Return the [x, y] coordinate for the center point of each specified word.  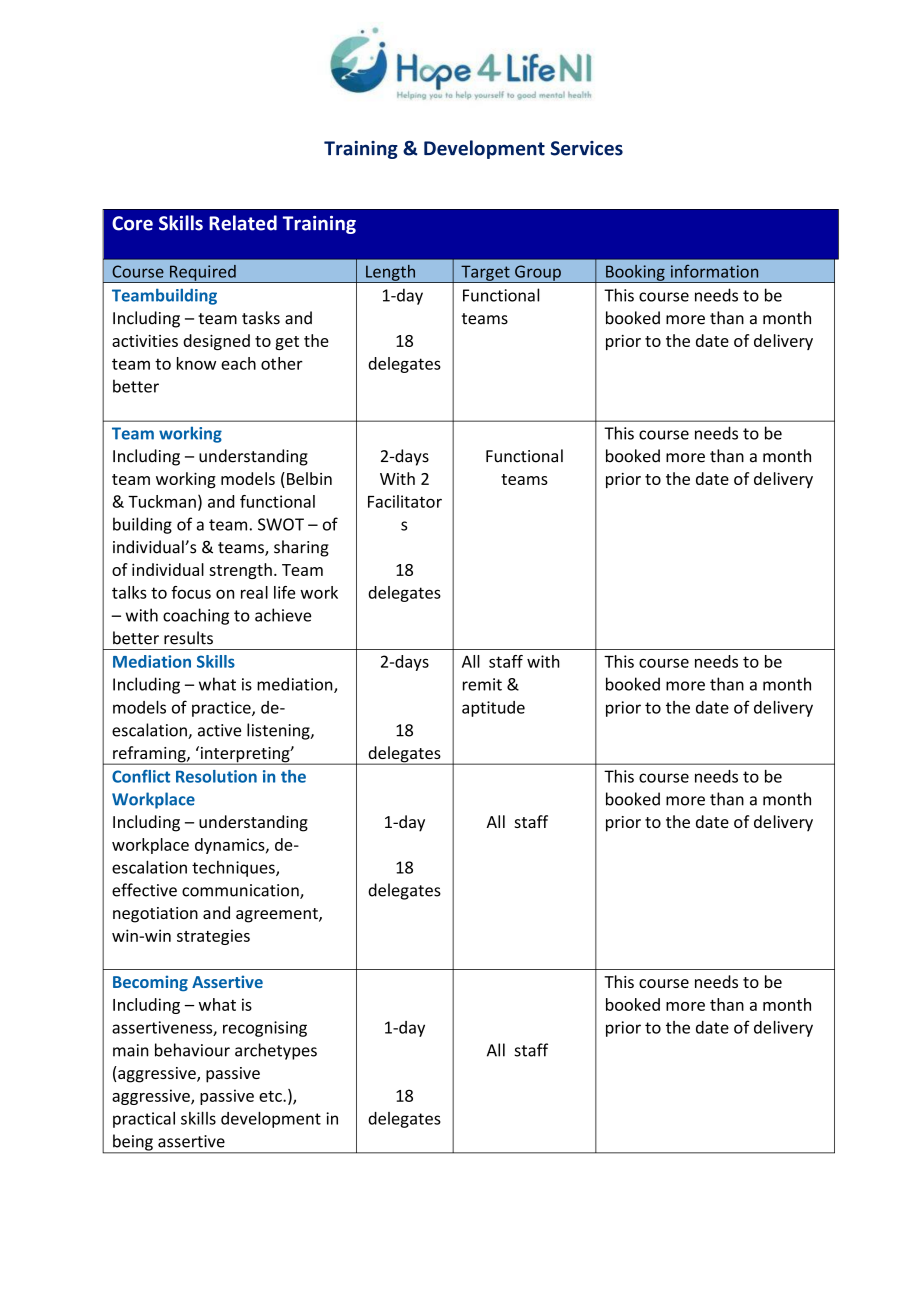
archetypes [276, 1051]
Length [391, 273]
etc [271, 1096]
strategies [213, 937]
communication [241, 891]
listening [279, 731]
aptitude [493, 709]
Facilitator [405, 501]
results [188, 638]
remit [482, 684]
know [196, 363]
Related [243, 223]
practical [144, 1120]
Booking [635, 273]
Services [587, 148]
